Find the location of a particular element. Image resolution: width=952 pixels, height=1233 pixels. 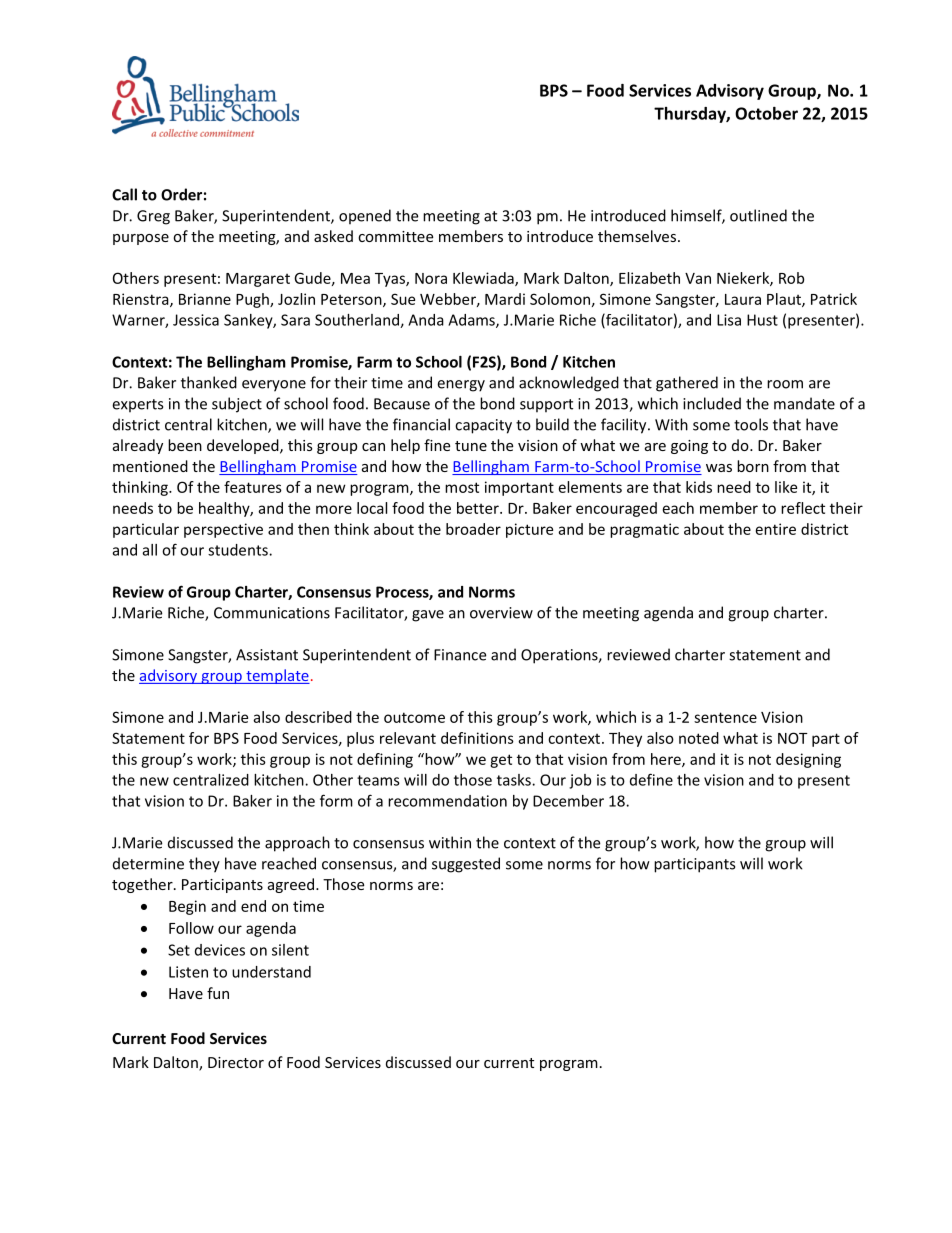

opened is located at coordinates (365, 217).
